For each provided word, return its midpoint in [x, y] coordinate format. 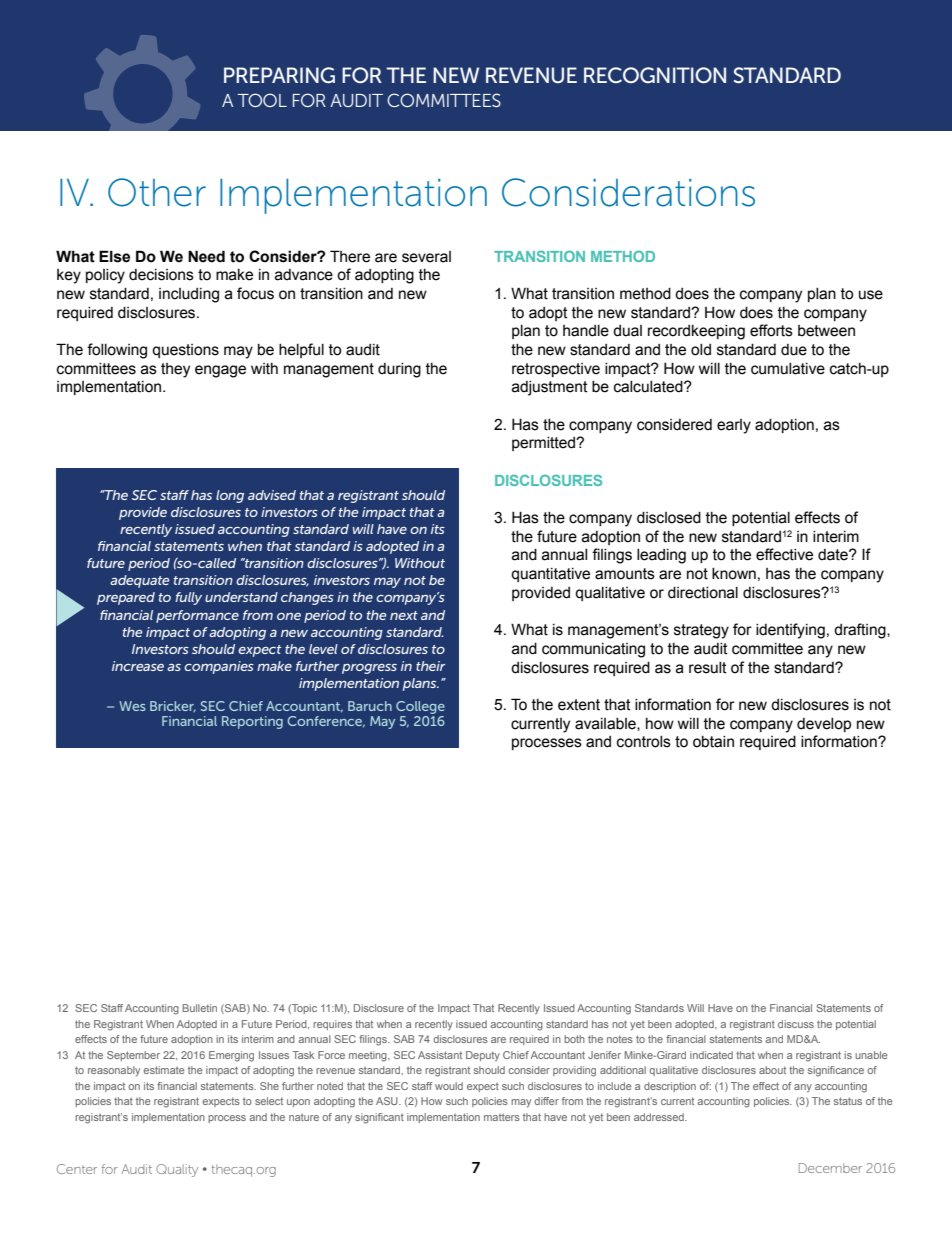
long [230, 496]
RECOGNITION [655, 75]
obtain [713, 742]
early [734, 426]
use [871, 295]
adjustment [550, 388]
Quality [177, 1170]
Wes [132, 706]
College [420, 707]
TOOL [262, 100]
